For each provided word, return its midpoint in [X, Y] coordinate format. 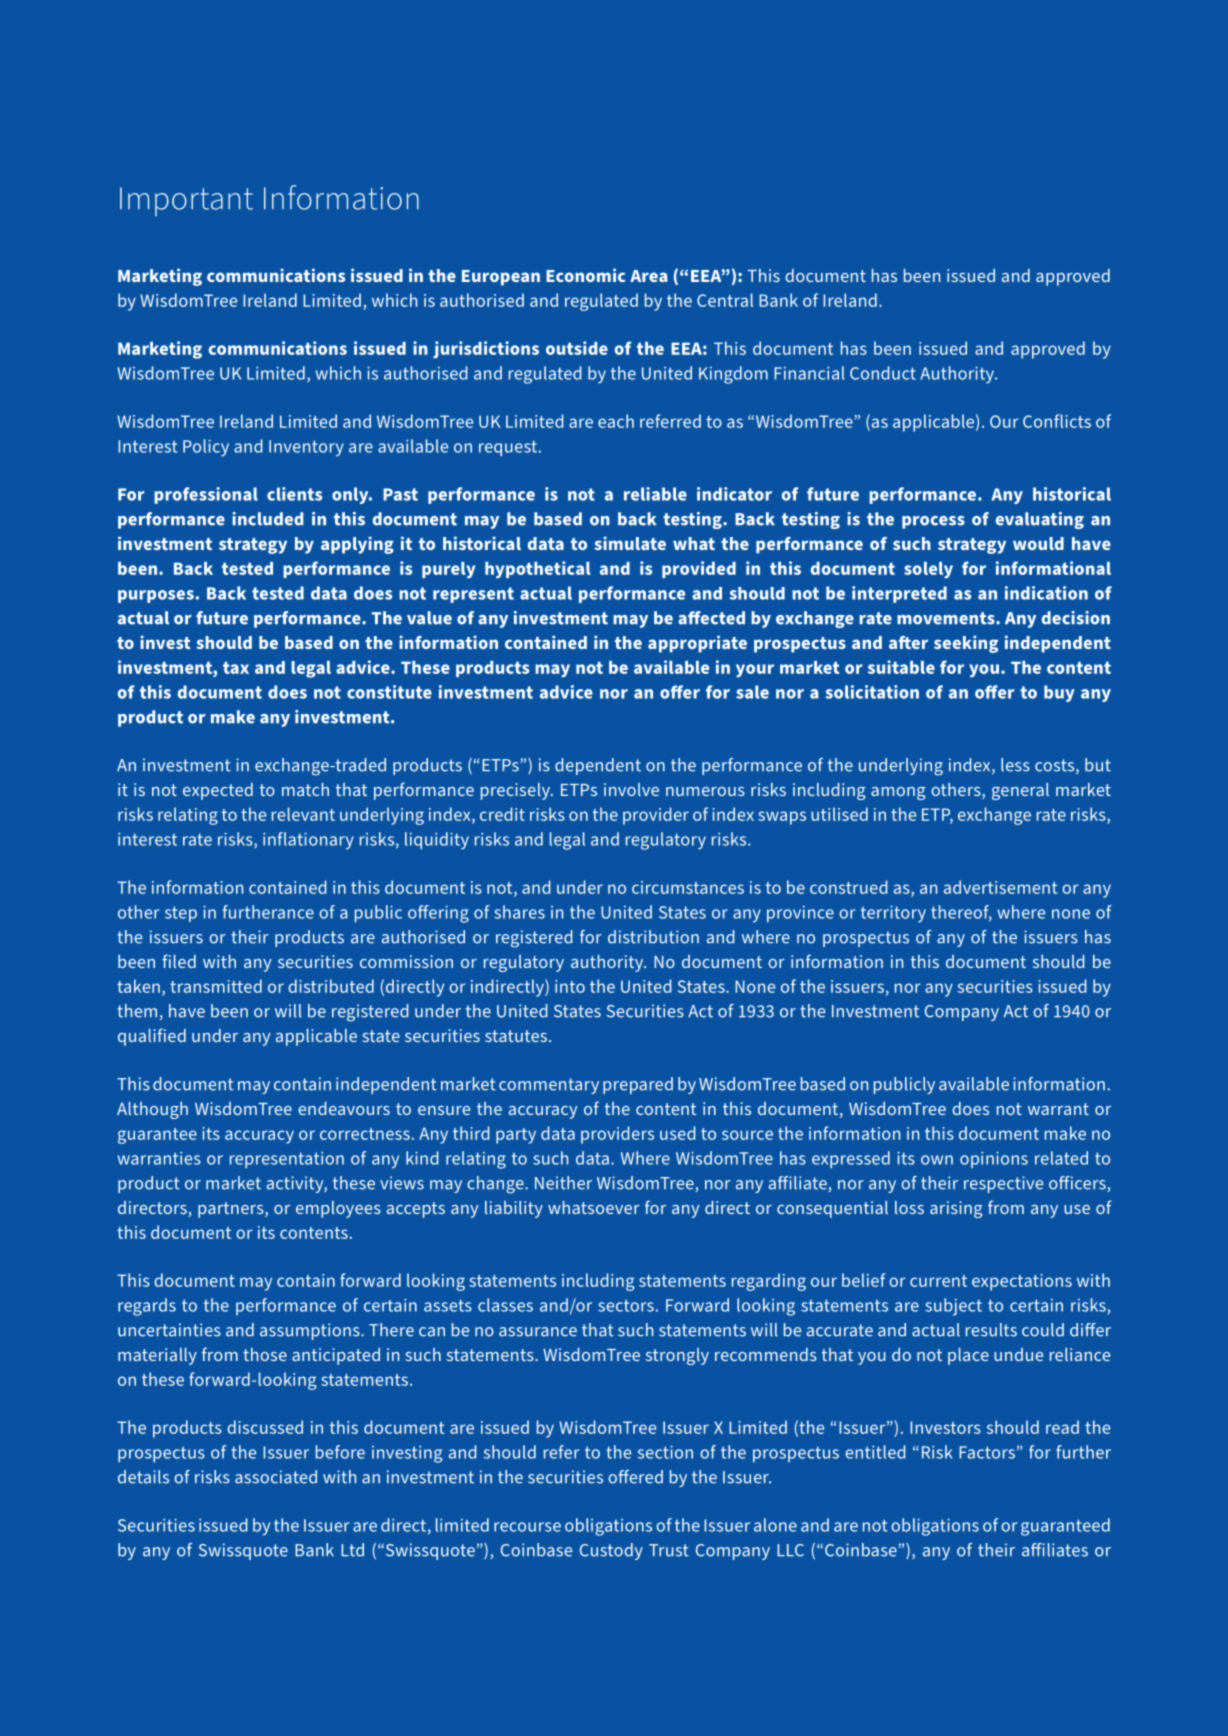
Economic [585, 275]
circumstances [688, 887]
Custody [611, 1551]
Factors [987, 1452]
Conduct [883, 373]
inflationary [308, 841]
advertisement [1001, 887]
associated [276, 1477]
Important [186, 202]
